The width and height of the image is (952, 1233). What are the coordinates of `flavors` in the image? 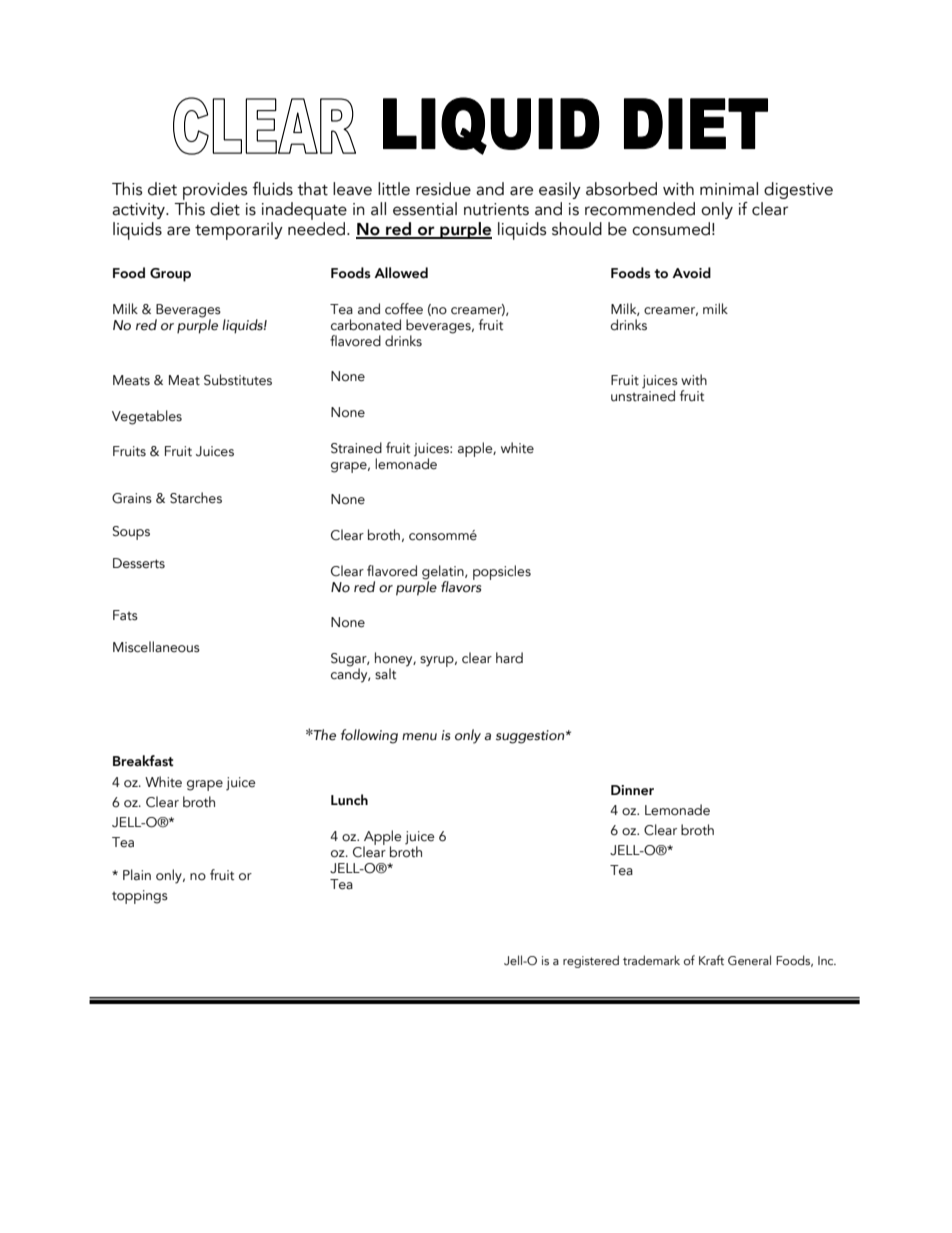 It's located at (461, 585).
